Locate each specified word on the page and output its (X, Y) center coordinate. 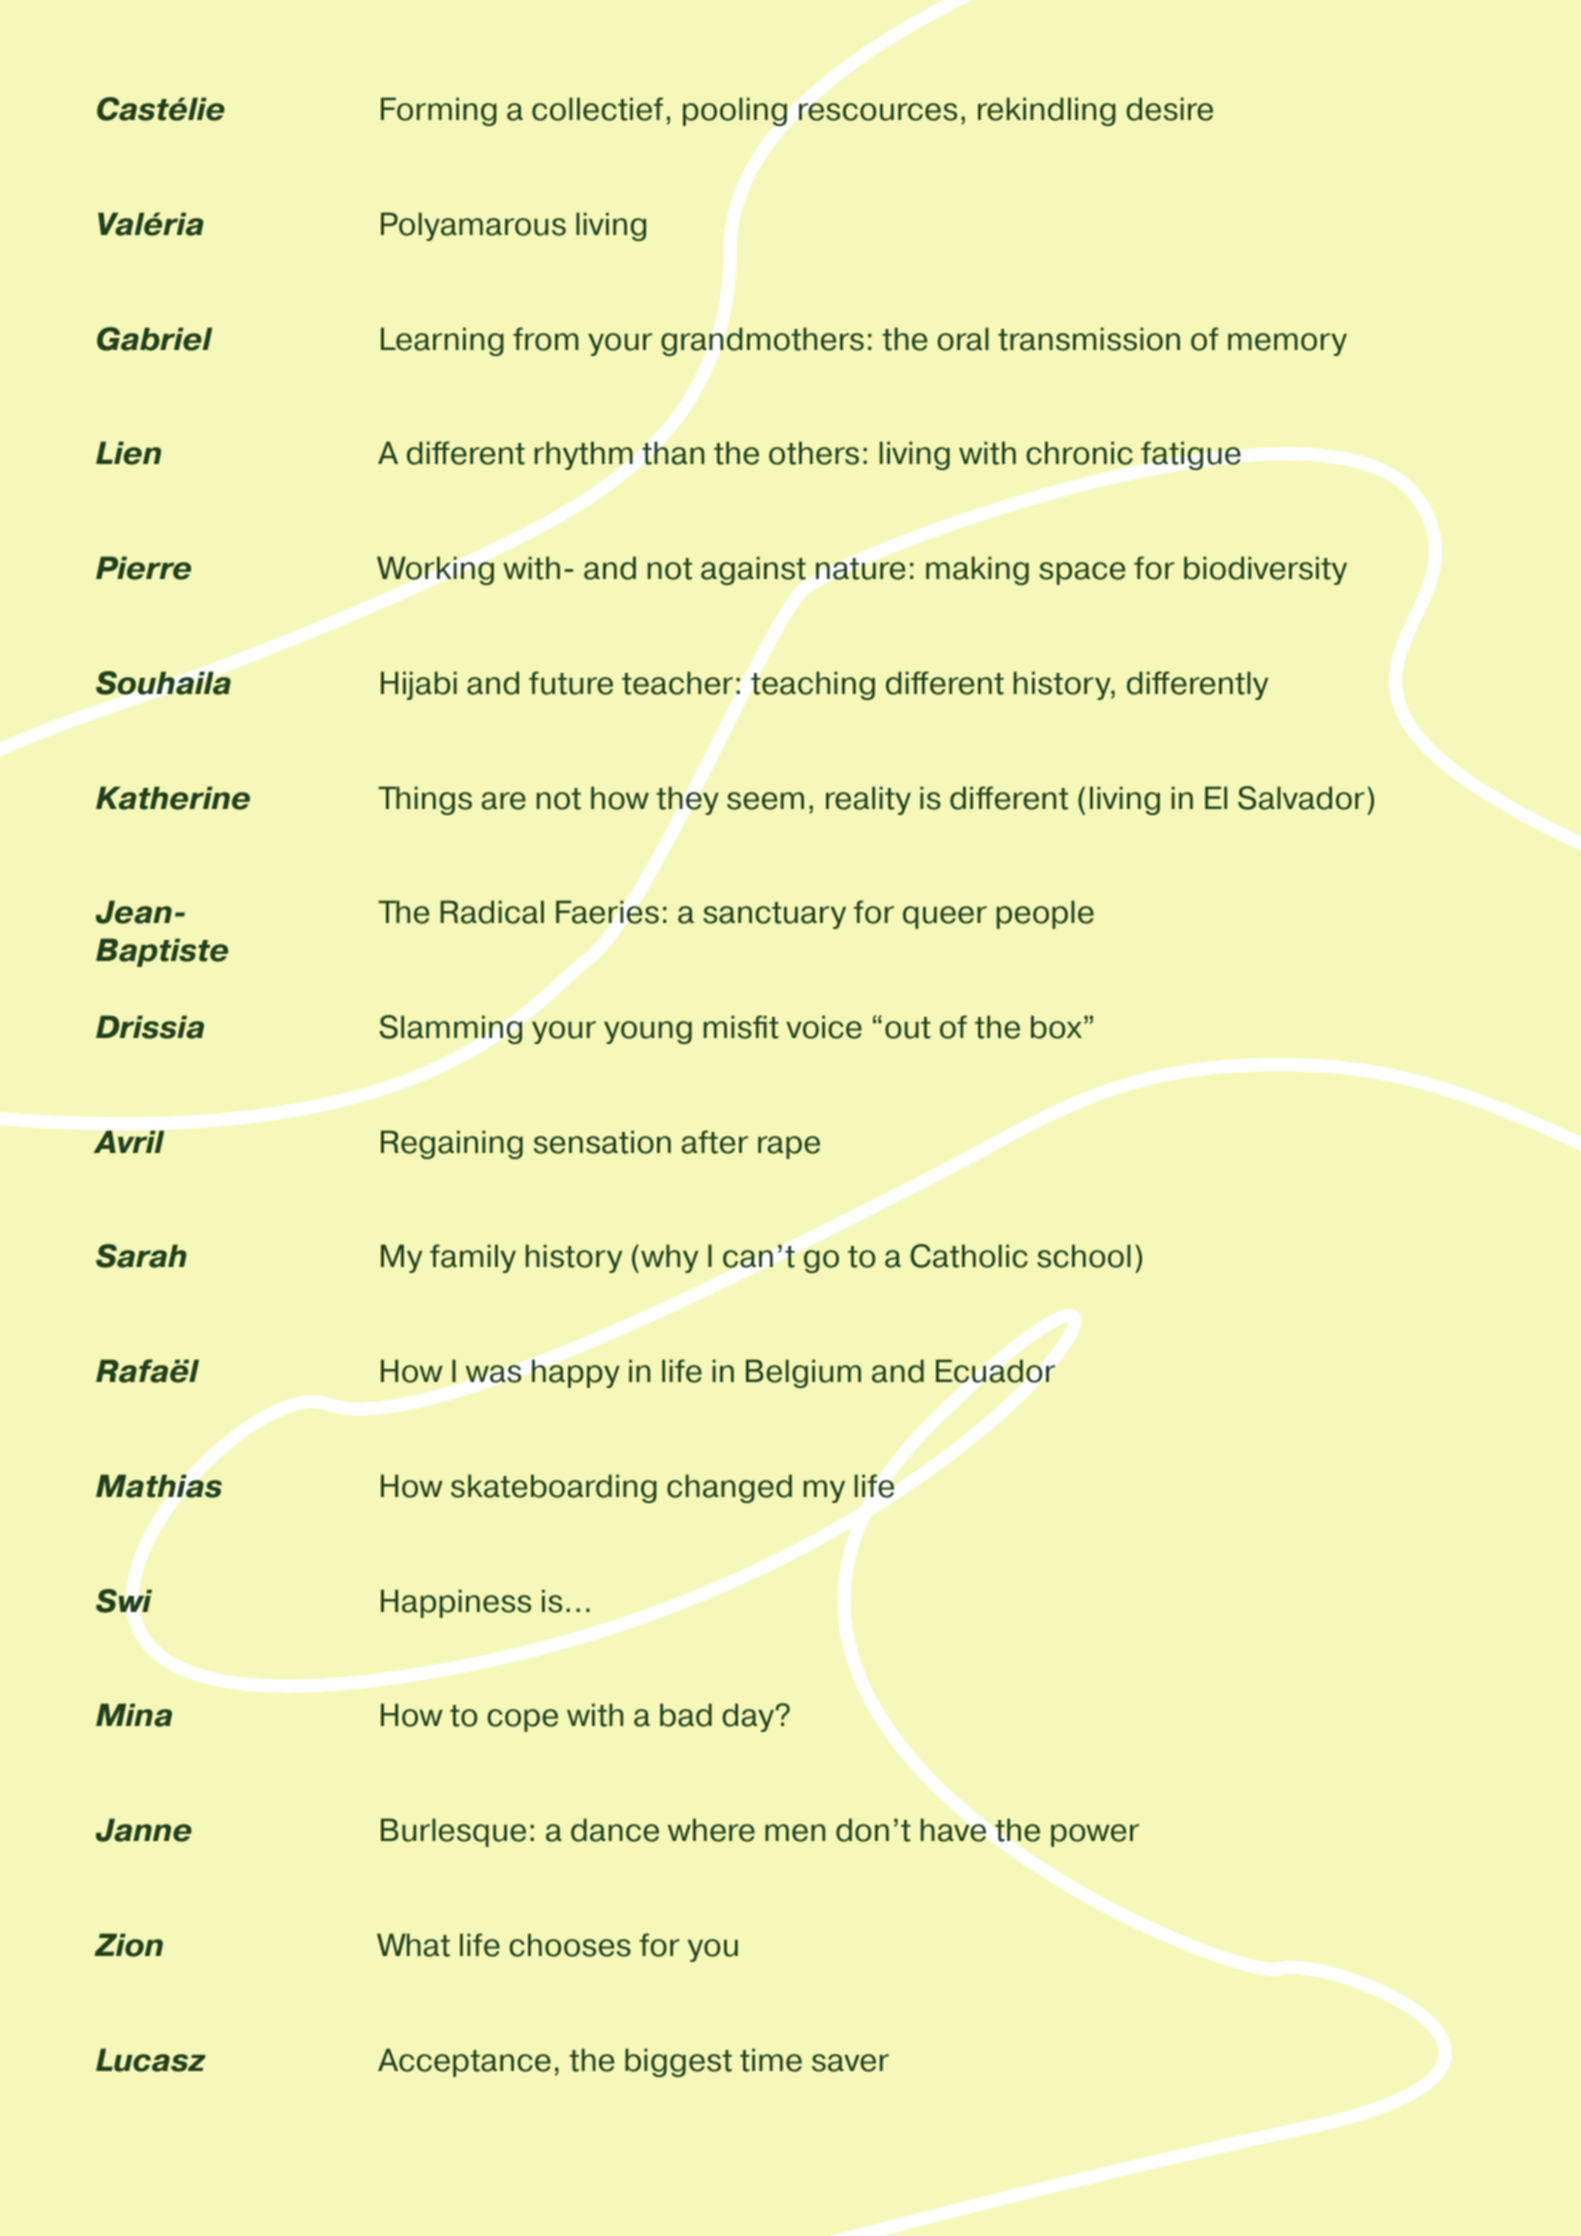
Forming (439, 111)
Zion (129, 1945)
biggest (678, 2062)
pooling (735, 111)
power (1095, 1835)
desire (1169, 109)
